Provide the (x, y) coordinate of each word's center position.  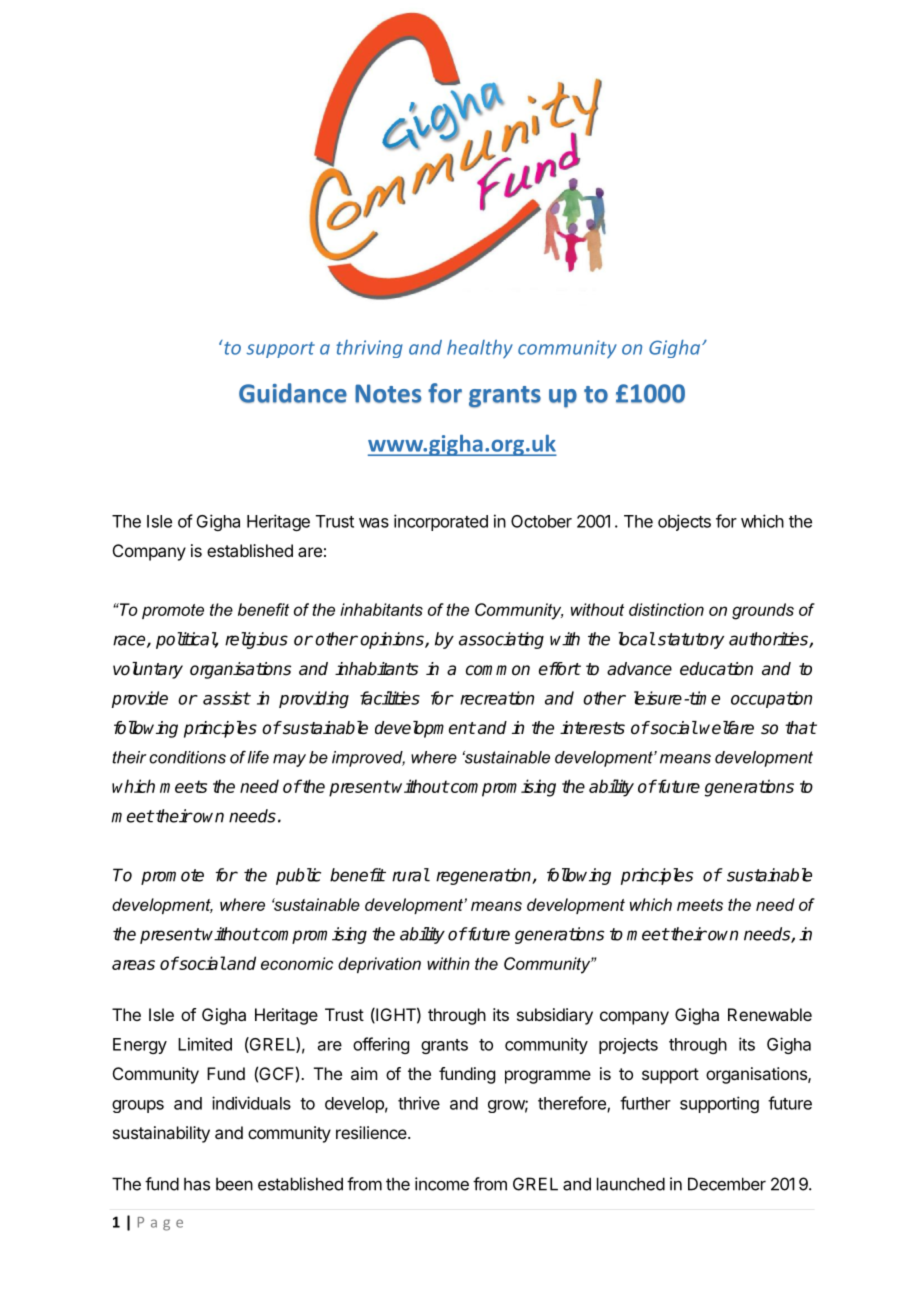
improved (368, 759)
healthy (480, 349)
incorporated (441, 522)
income (442, 1184)
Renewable (770, 1014)
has (197, 1184)
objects (684, 522)
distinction (666, 609)
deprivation (379, 965)
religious (256, 640)
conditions (187, 757)
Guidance (293, 393)
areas (133, 965)
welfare (726, 728)
